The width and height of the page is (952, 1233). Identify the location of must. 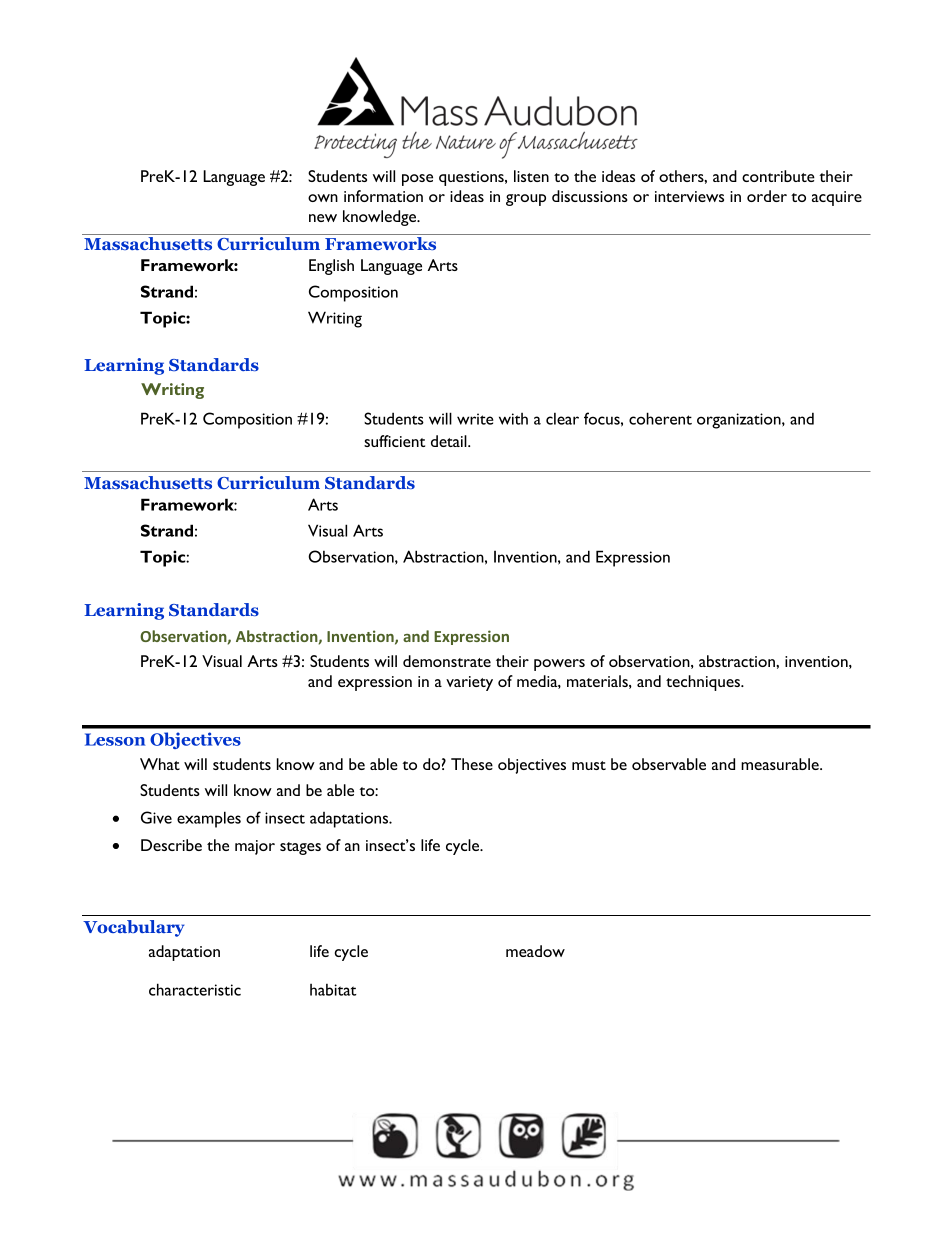
(589, 765).
